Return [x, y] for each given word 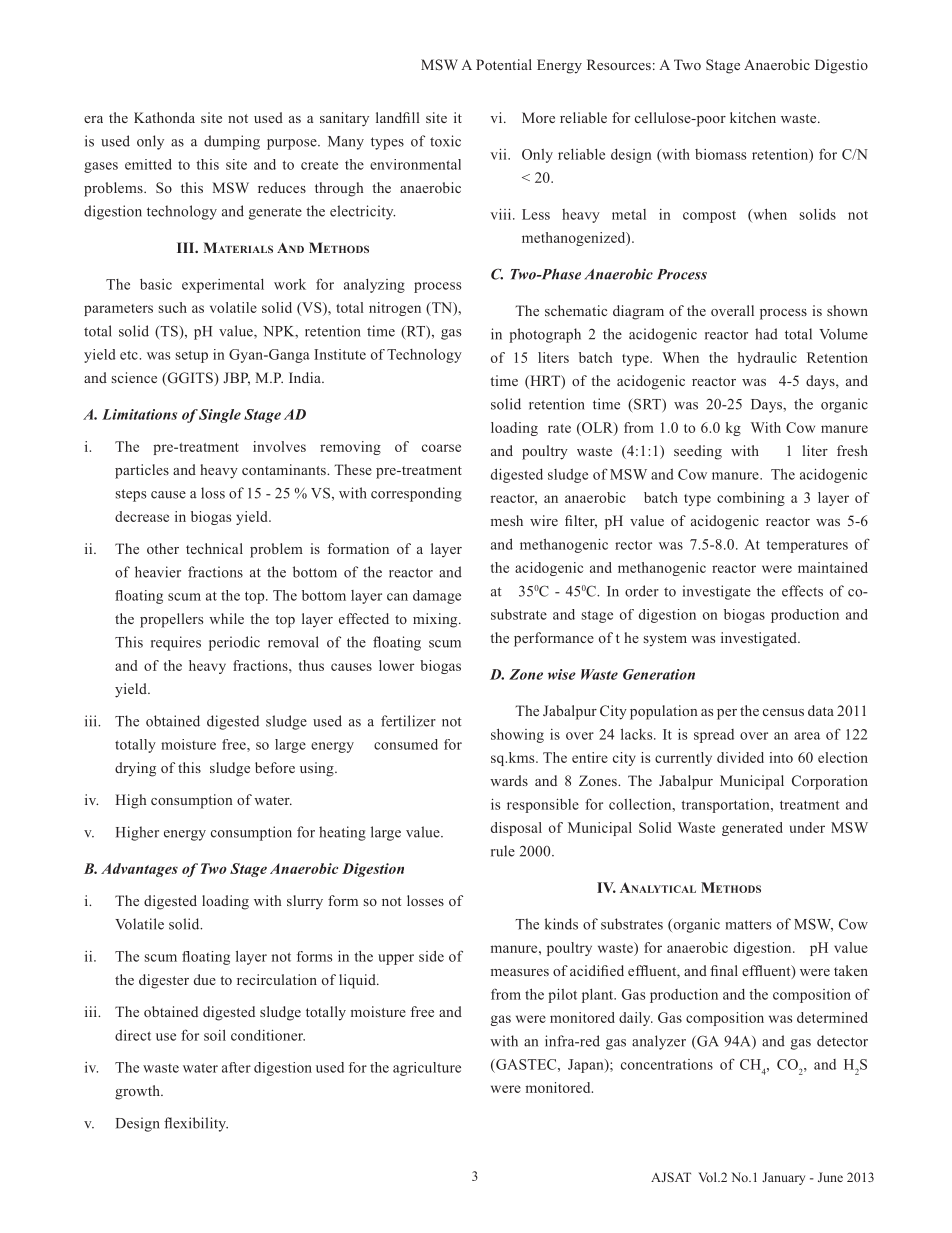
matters [748, 925]
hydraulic [767, 359]
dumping [232, 142]
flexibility [196, 1124]
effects [802, 591]
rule [503, 851]
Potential [504, 64]
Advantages [139, 870]
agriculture [427, 1069]
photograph [545, 335]
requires [176, 643]
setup [192, 356]
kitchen [753, 117]
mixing [436, 620]
